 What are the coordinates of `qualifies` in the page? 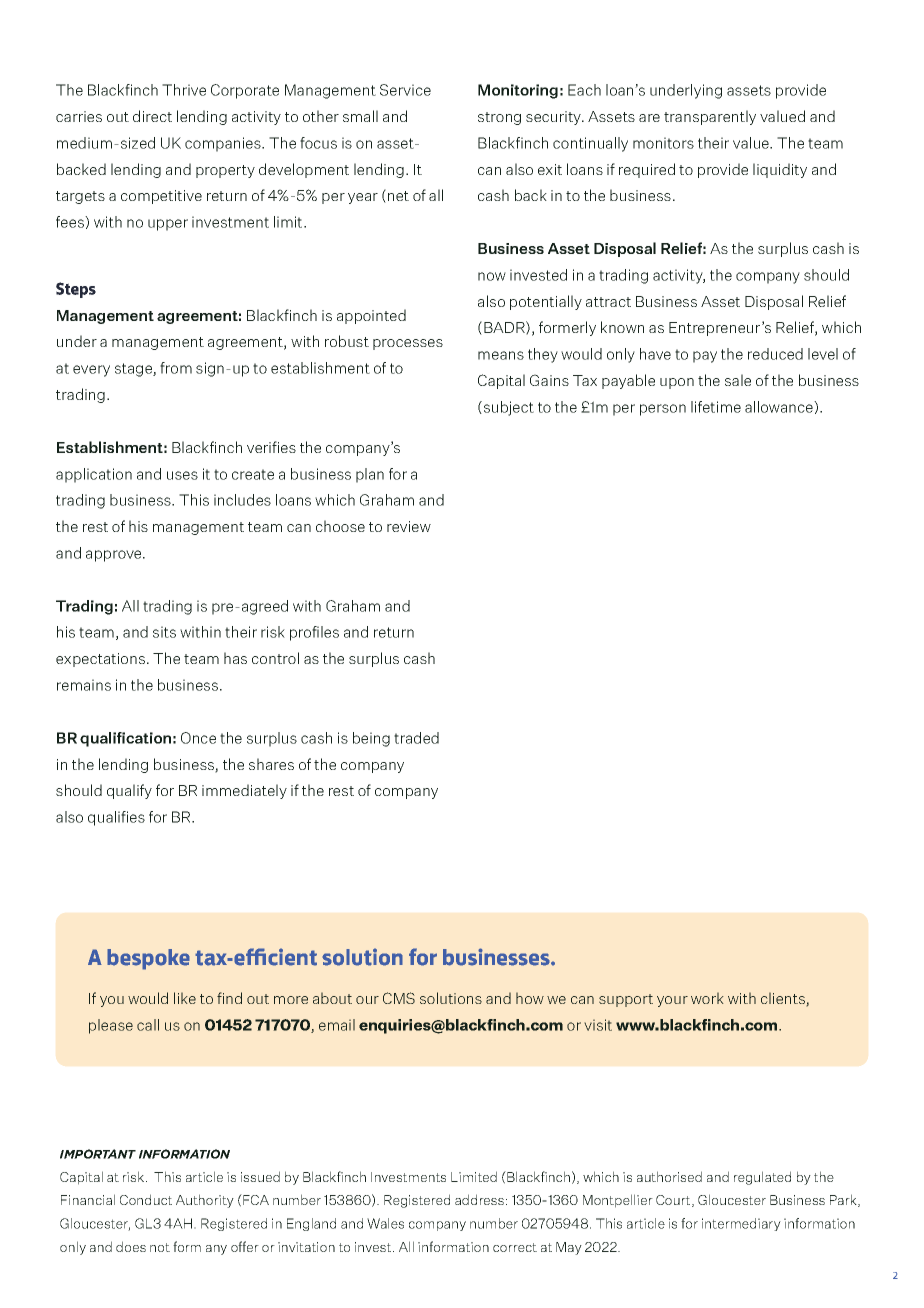 It's located at (116, 818).
